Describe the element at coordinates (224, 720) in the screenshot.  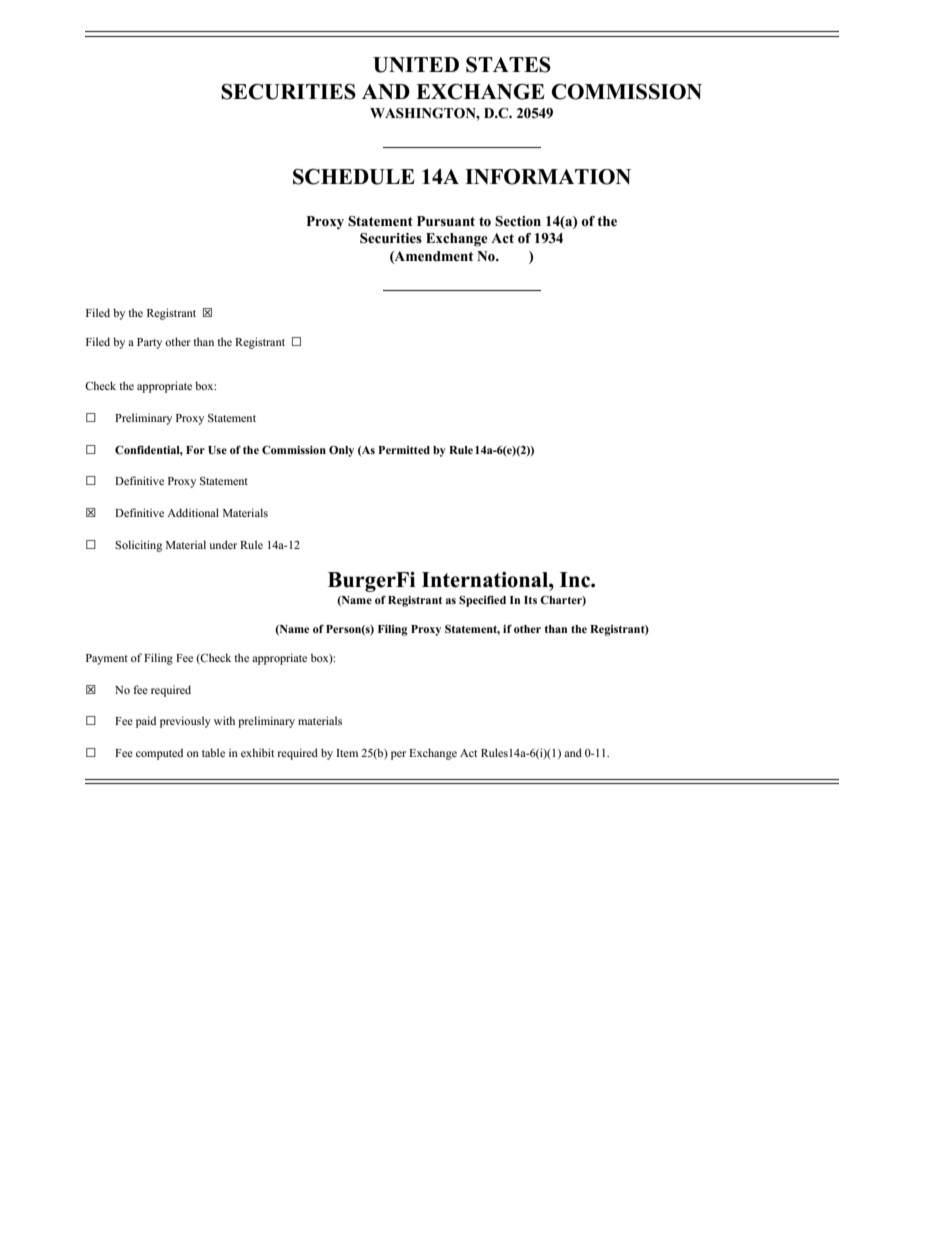
I see `with` at that location.
